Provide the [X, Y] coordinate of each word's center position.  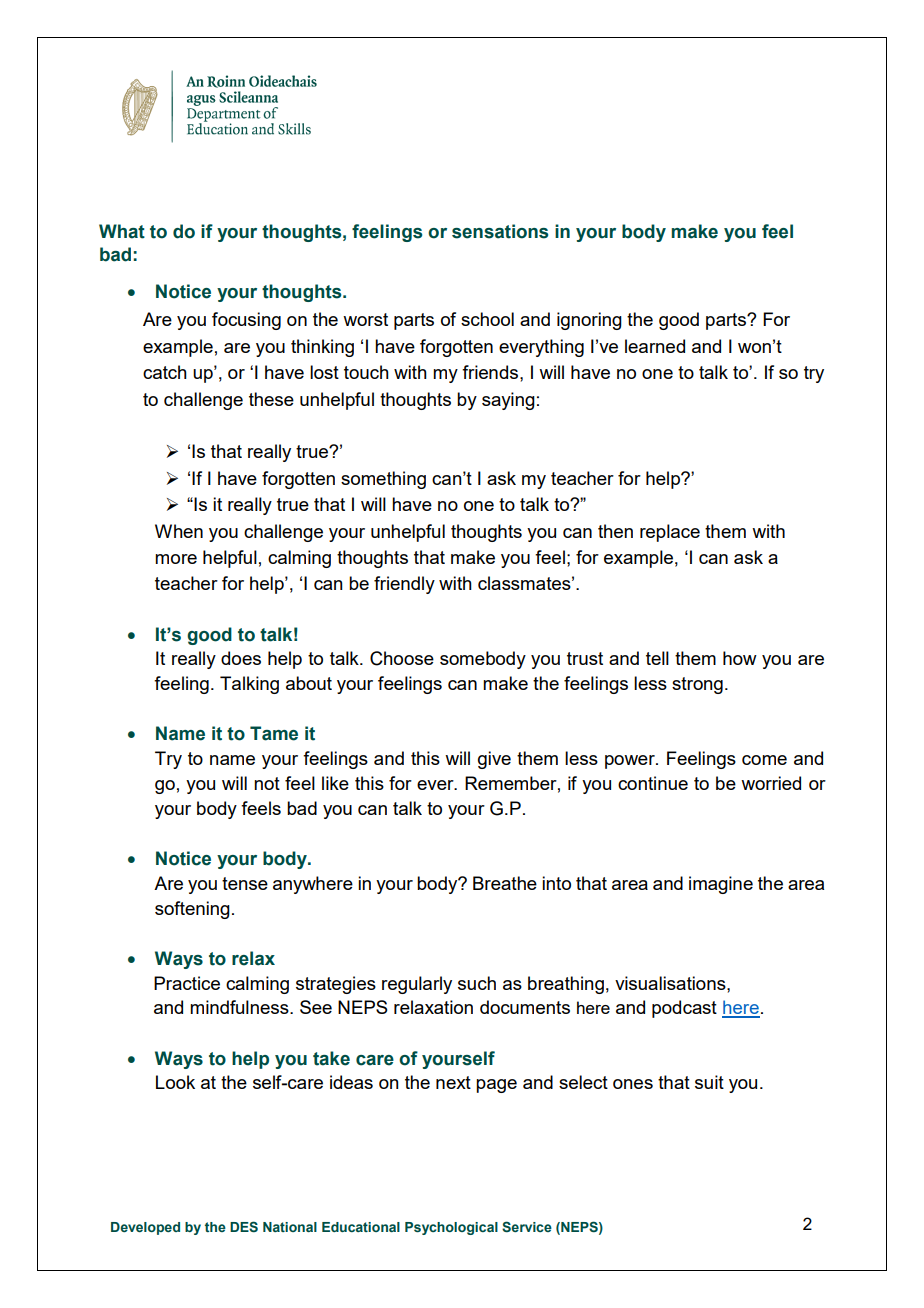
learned [655, 346]
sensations [500, 231]
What [122, 231]
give [494, 760]
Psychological [451, 1228]
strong [697, 685]
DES [244, 1226]
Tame [274, 733]
